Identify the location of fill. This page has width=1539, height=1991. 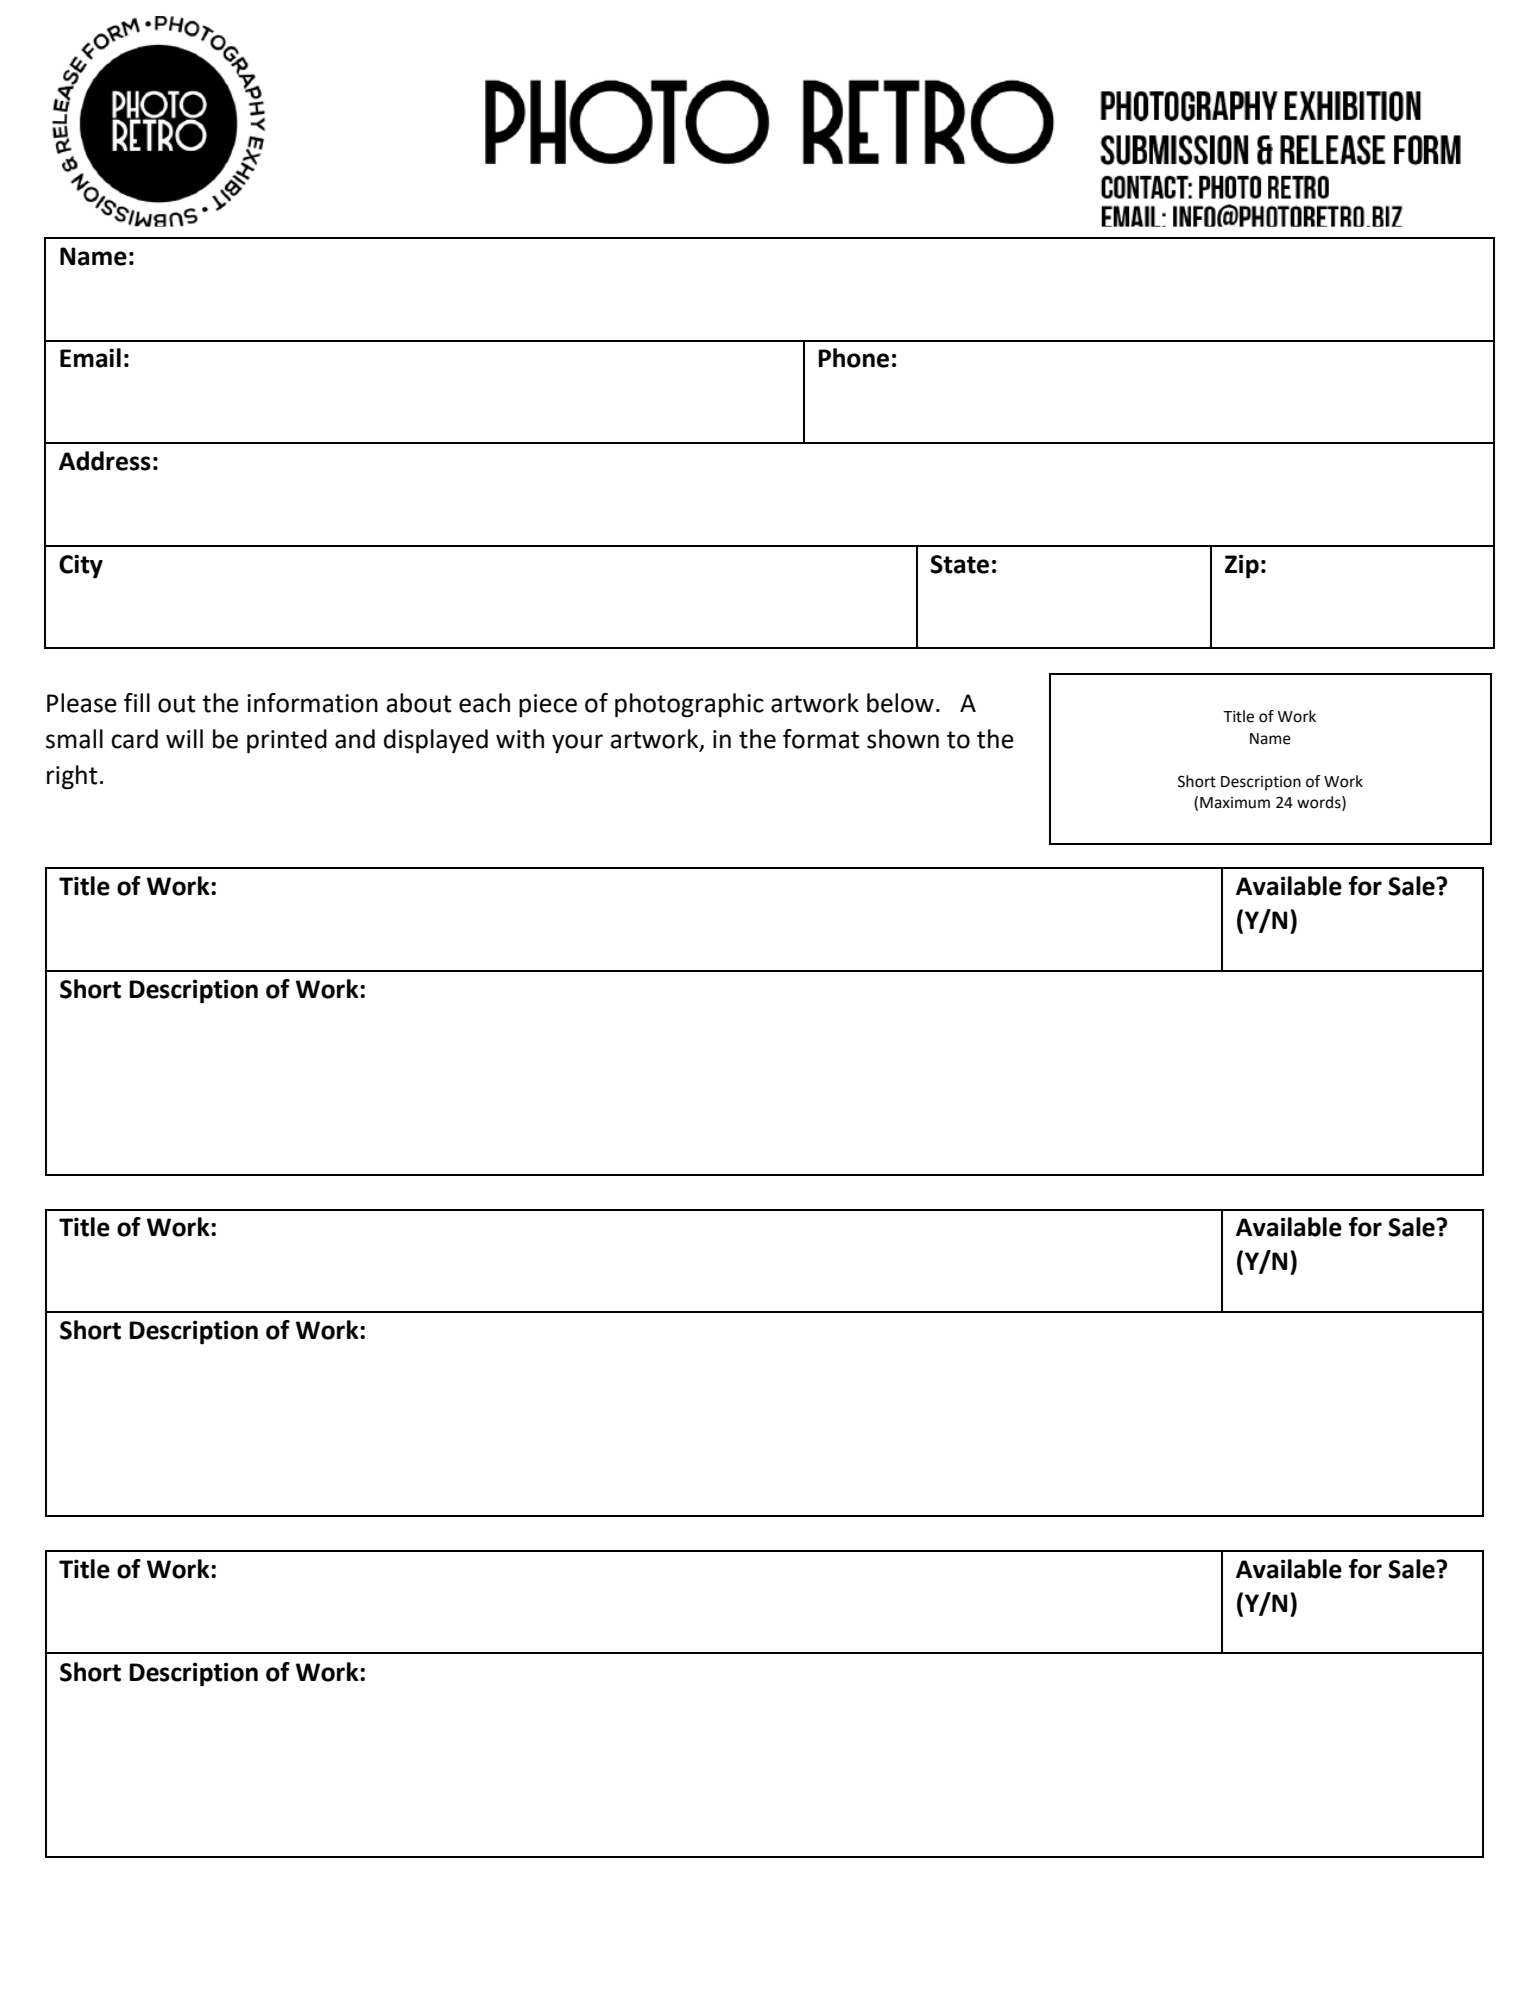
(137, 702).
